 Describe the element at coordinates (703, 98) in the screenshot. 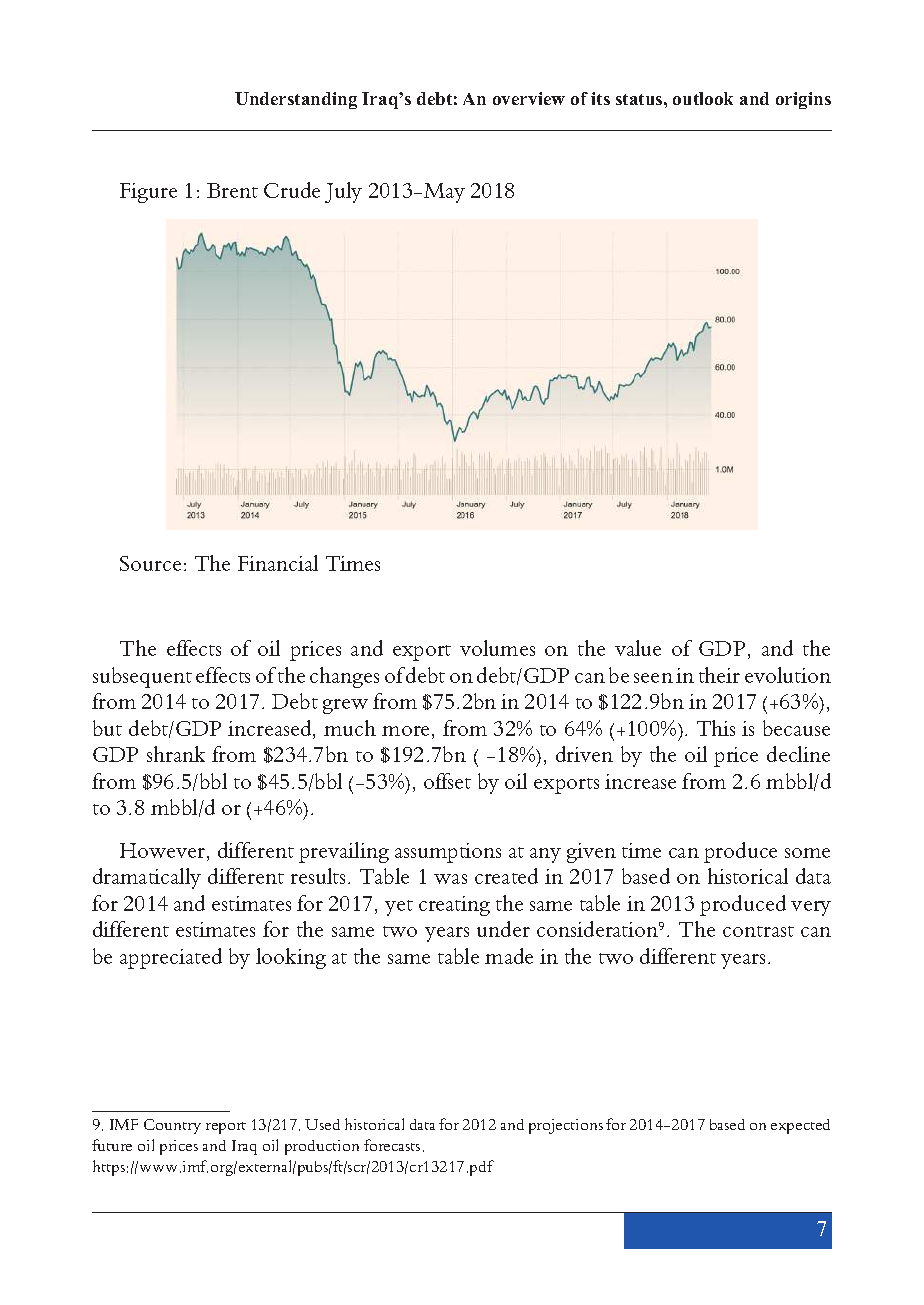

I see `outlook` at that location.
